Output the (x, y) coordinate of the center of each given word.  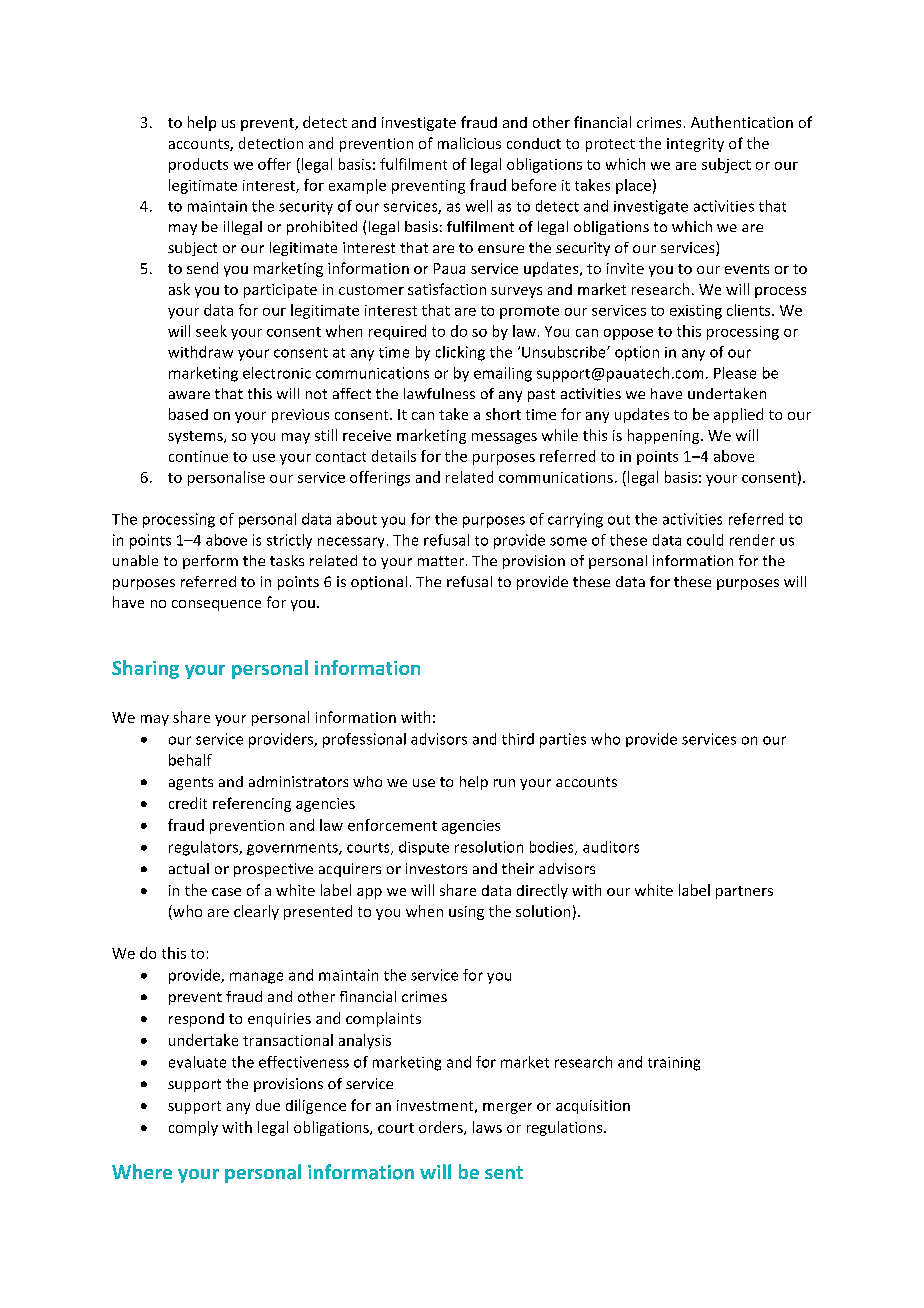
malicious (469, 143)
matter (441, 561)
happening (665, 436)
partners (744, 892)
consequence (216, 605)
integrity (695, 145)
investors (436, 868)
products (198, 165)
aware (189, 395)
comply (193, 1128)
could (705, 540)
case (226, 892)
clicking (460, 353)
